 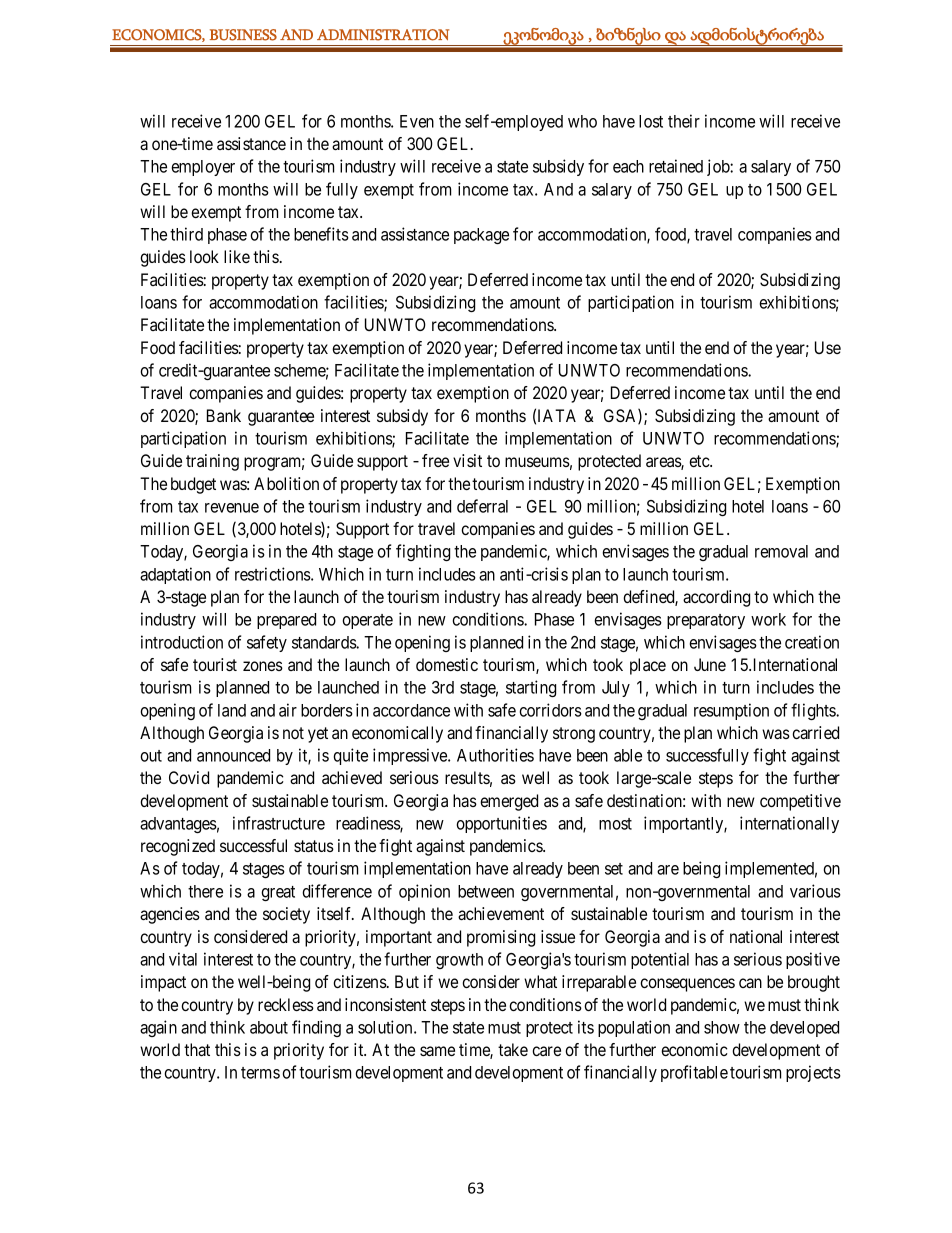 I want to click on resumption, so click(x=731, y=711).
